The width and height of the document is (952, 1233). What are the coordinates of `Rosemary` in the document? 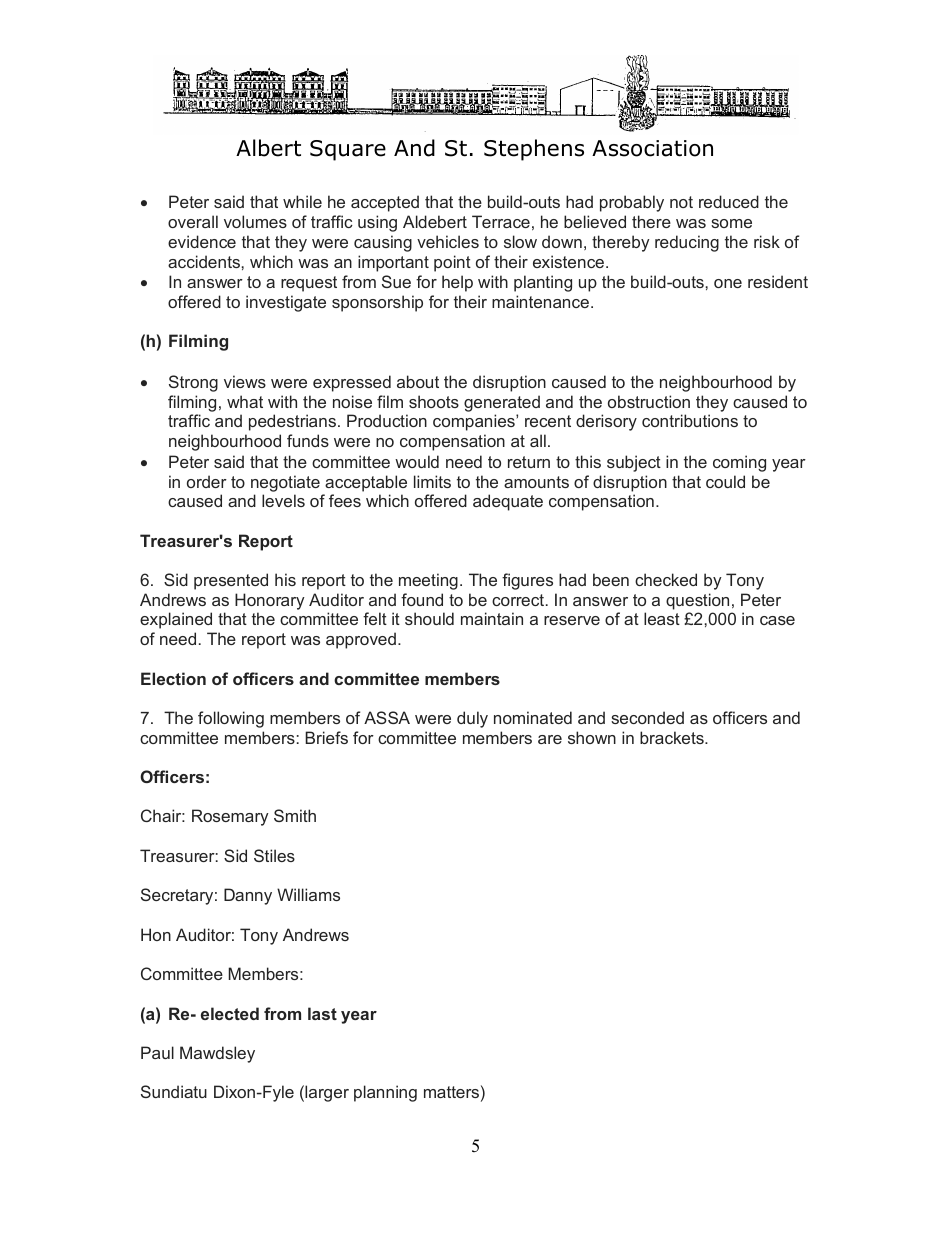 It's located at (230, 817).
